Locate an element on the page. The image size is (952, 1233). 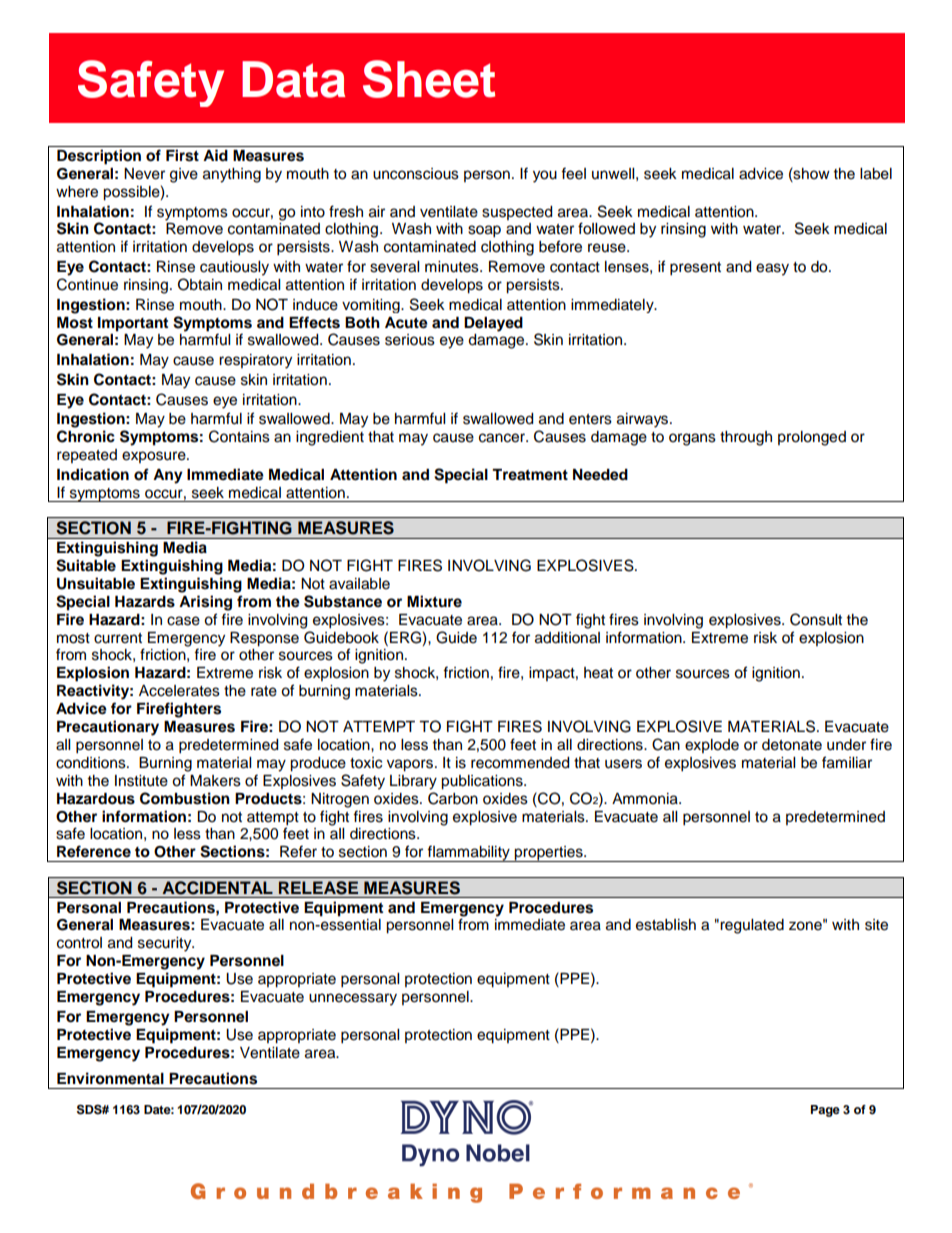
familiar is located at coordinates (847, 762).
